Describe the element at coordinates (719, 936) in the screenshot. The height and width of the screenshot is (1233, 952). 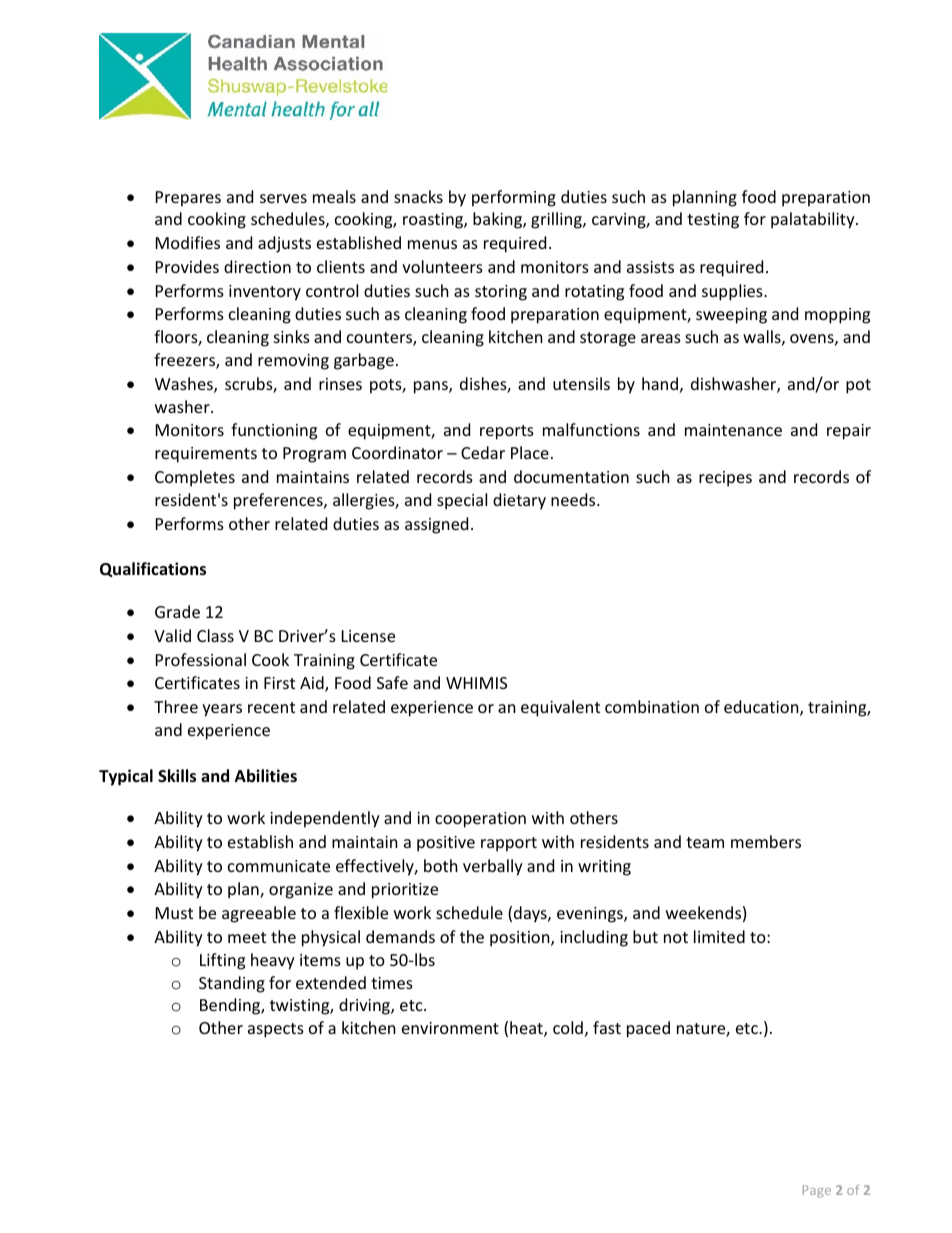
I see `limited` at that location.
